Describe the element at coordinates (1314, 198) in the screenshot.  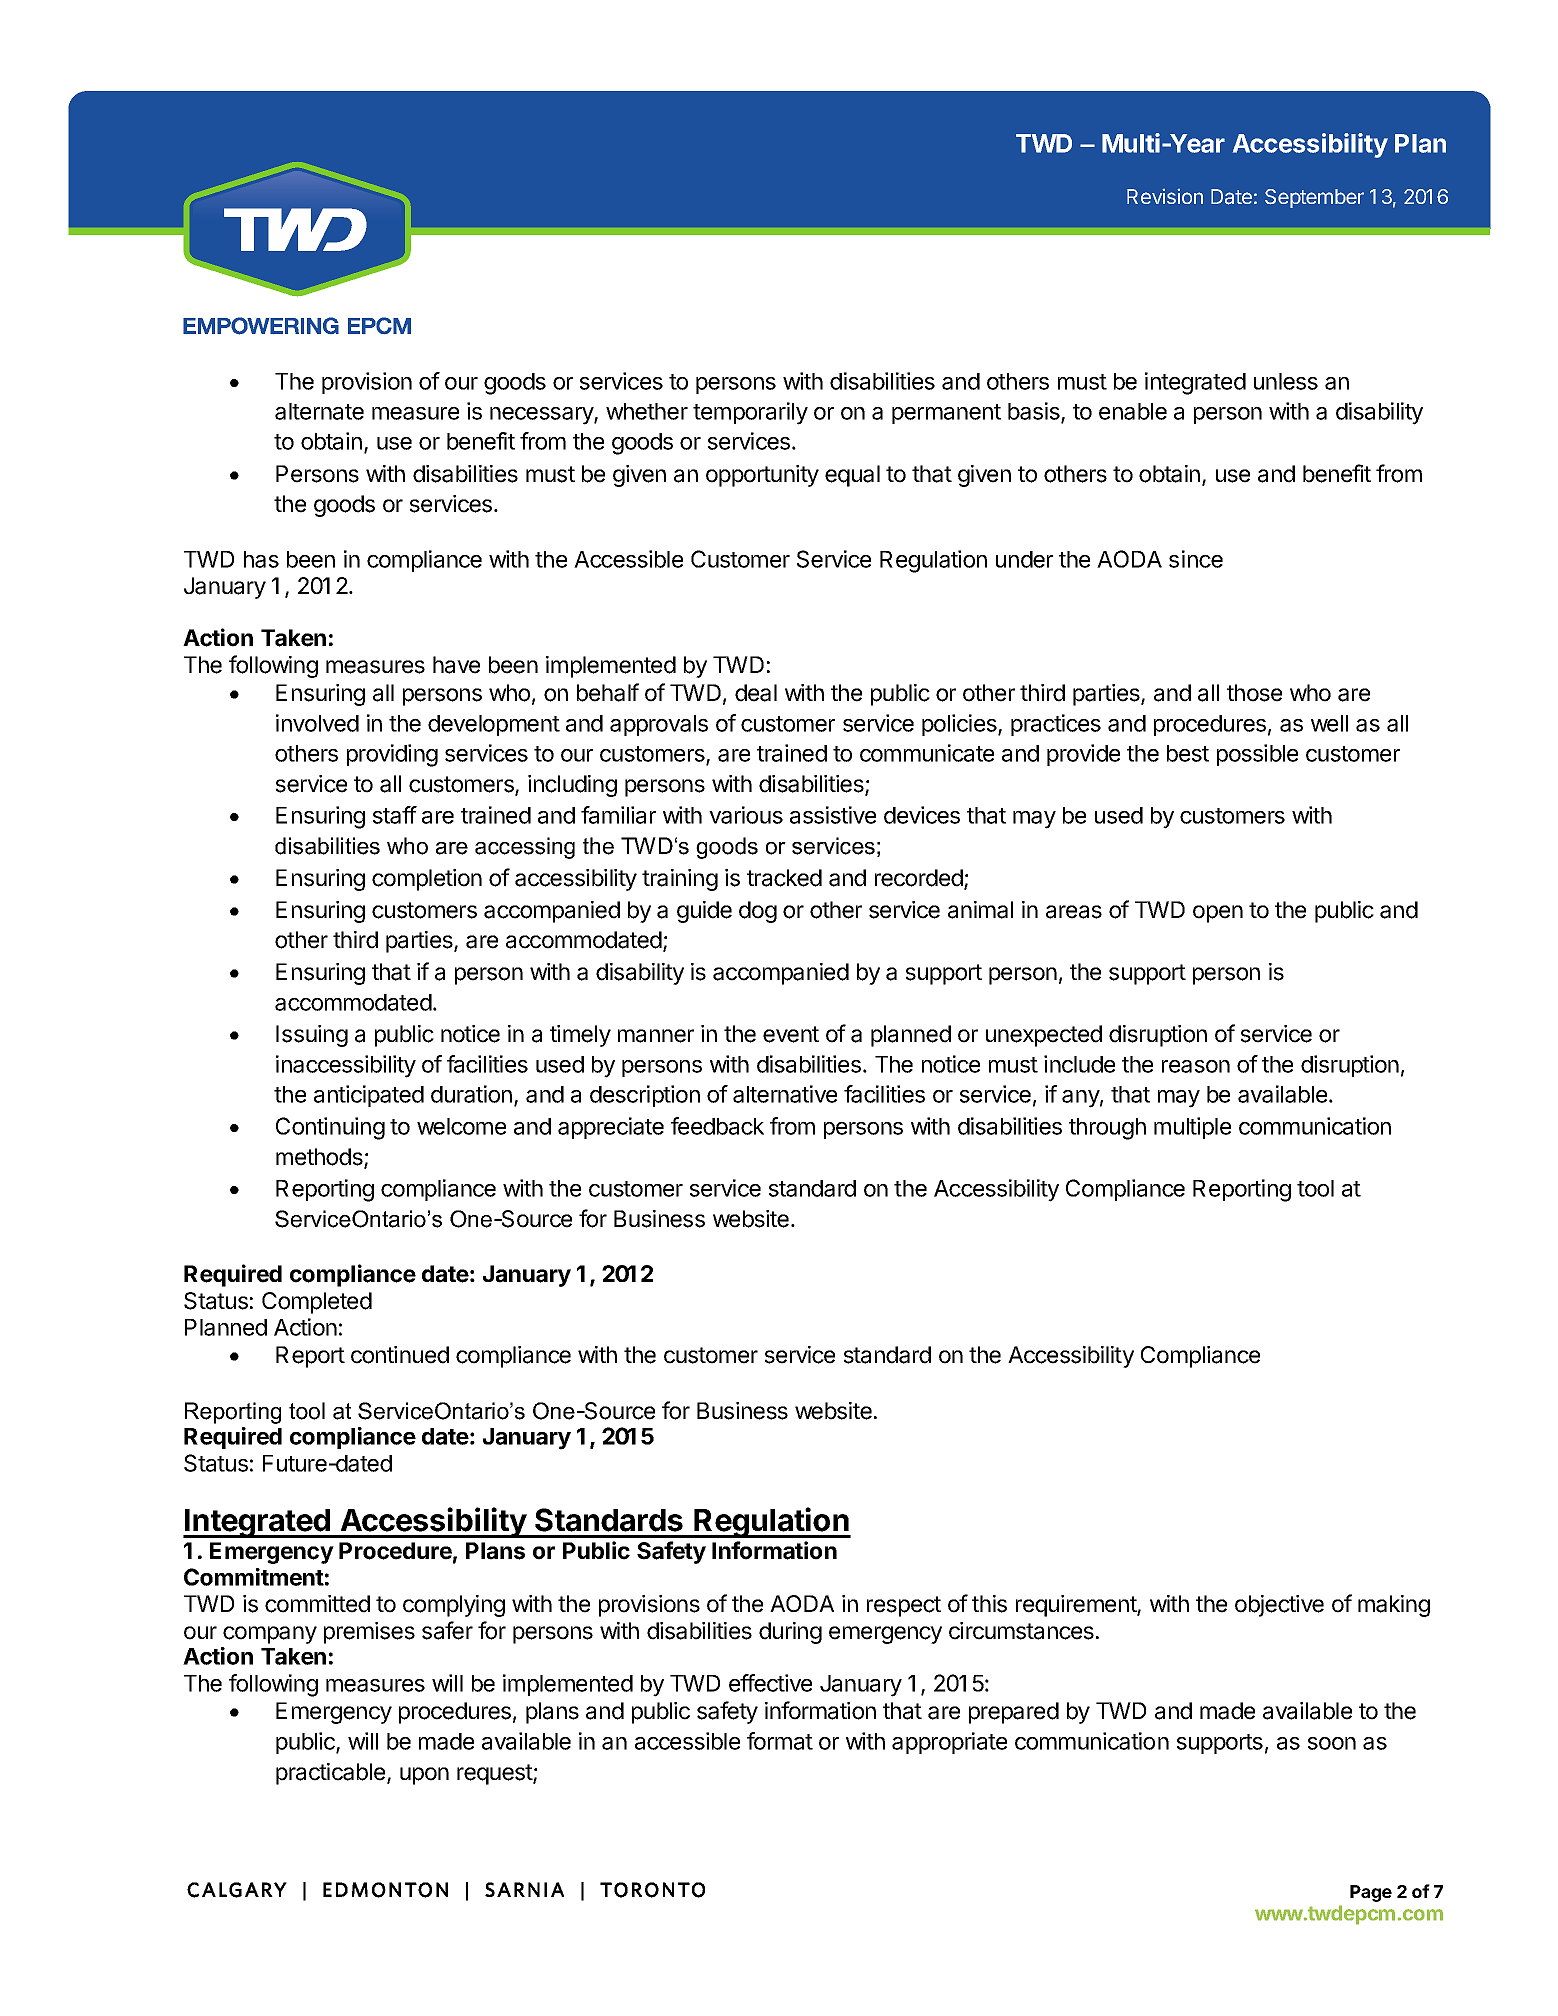
I see `September` at that location.
